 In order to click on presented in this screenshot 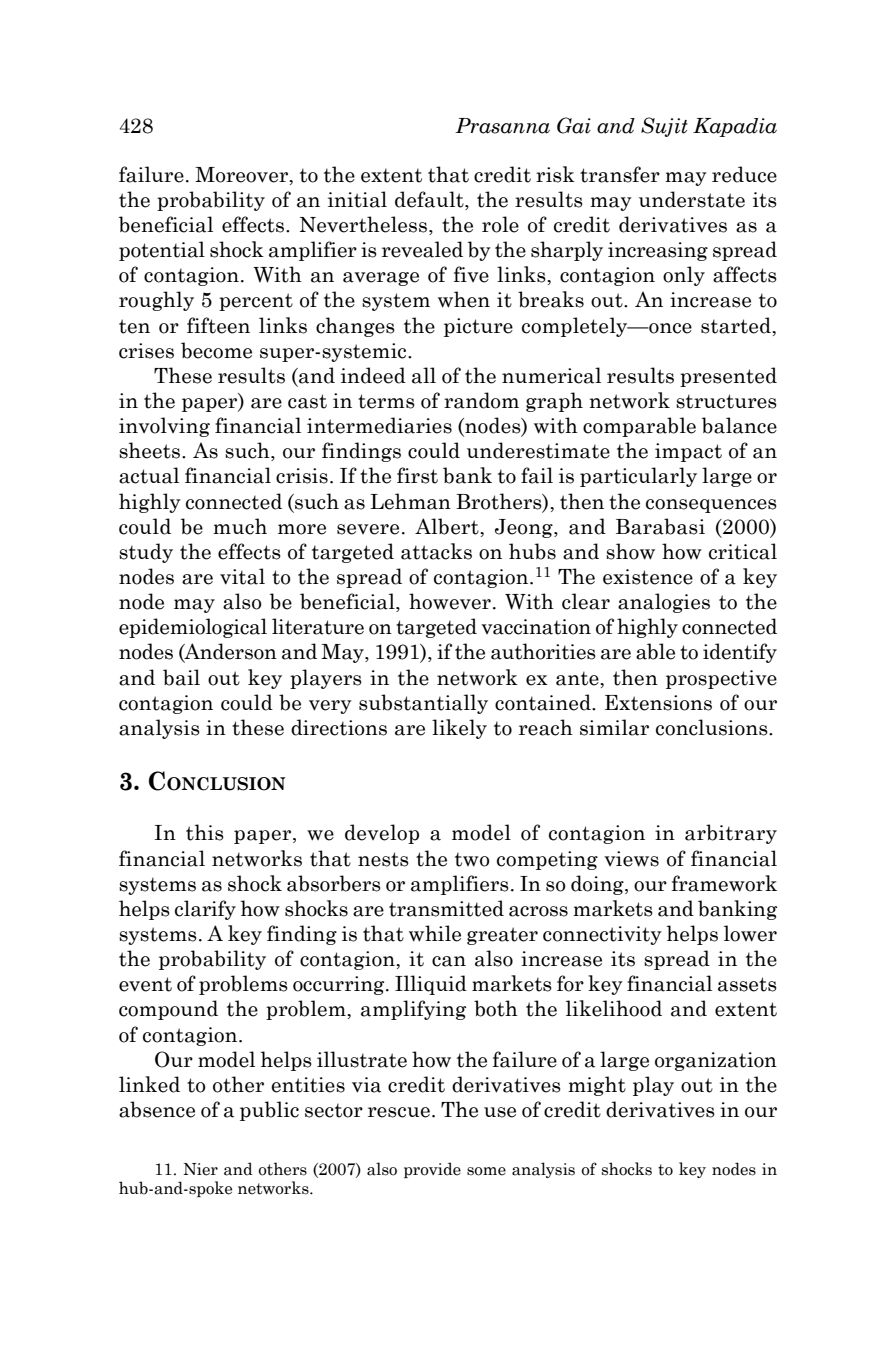, I will do `click(728, 377)`.
